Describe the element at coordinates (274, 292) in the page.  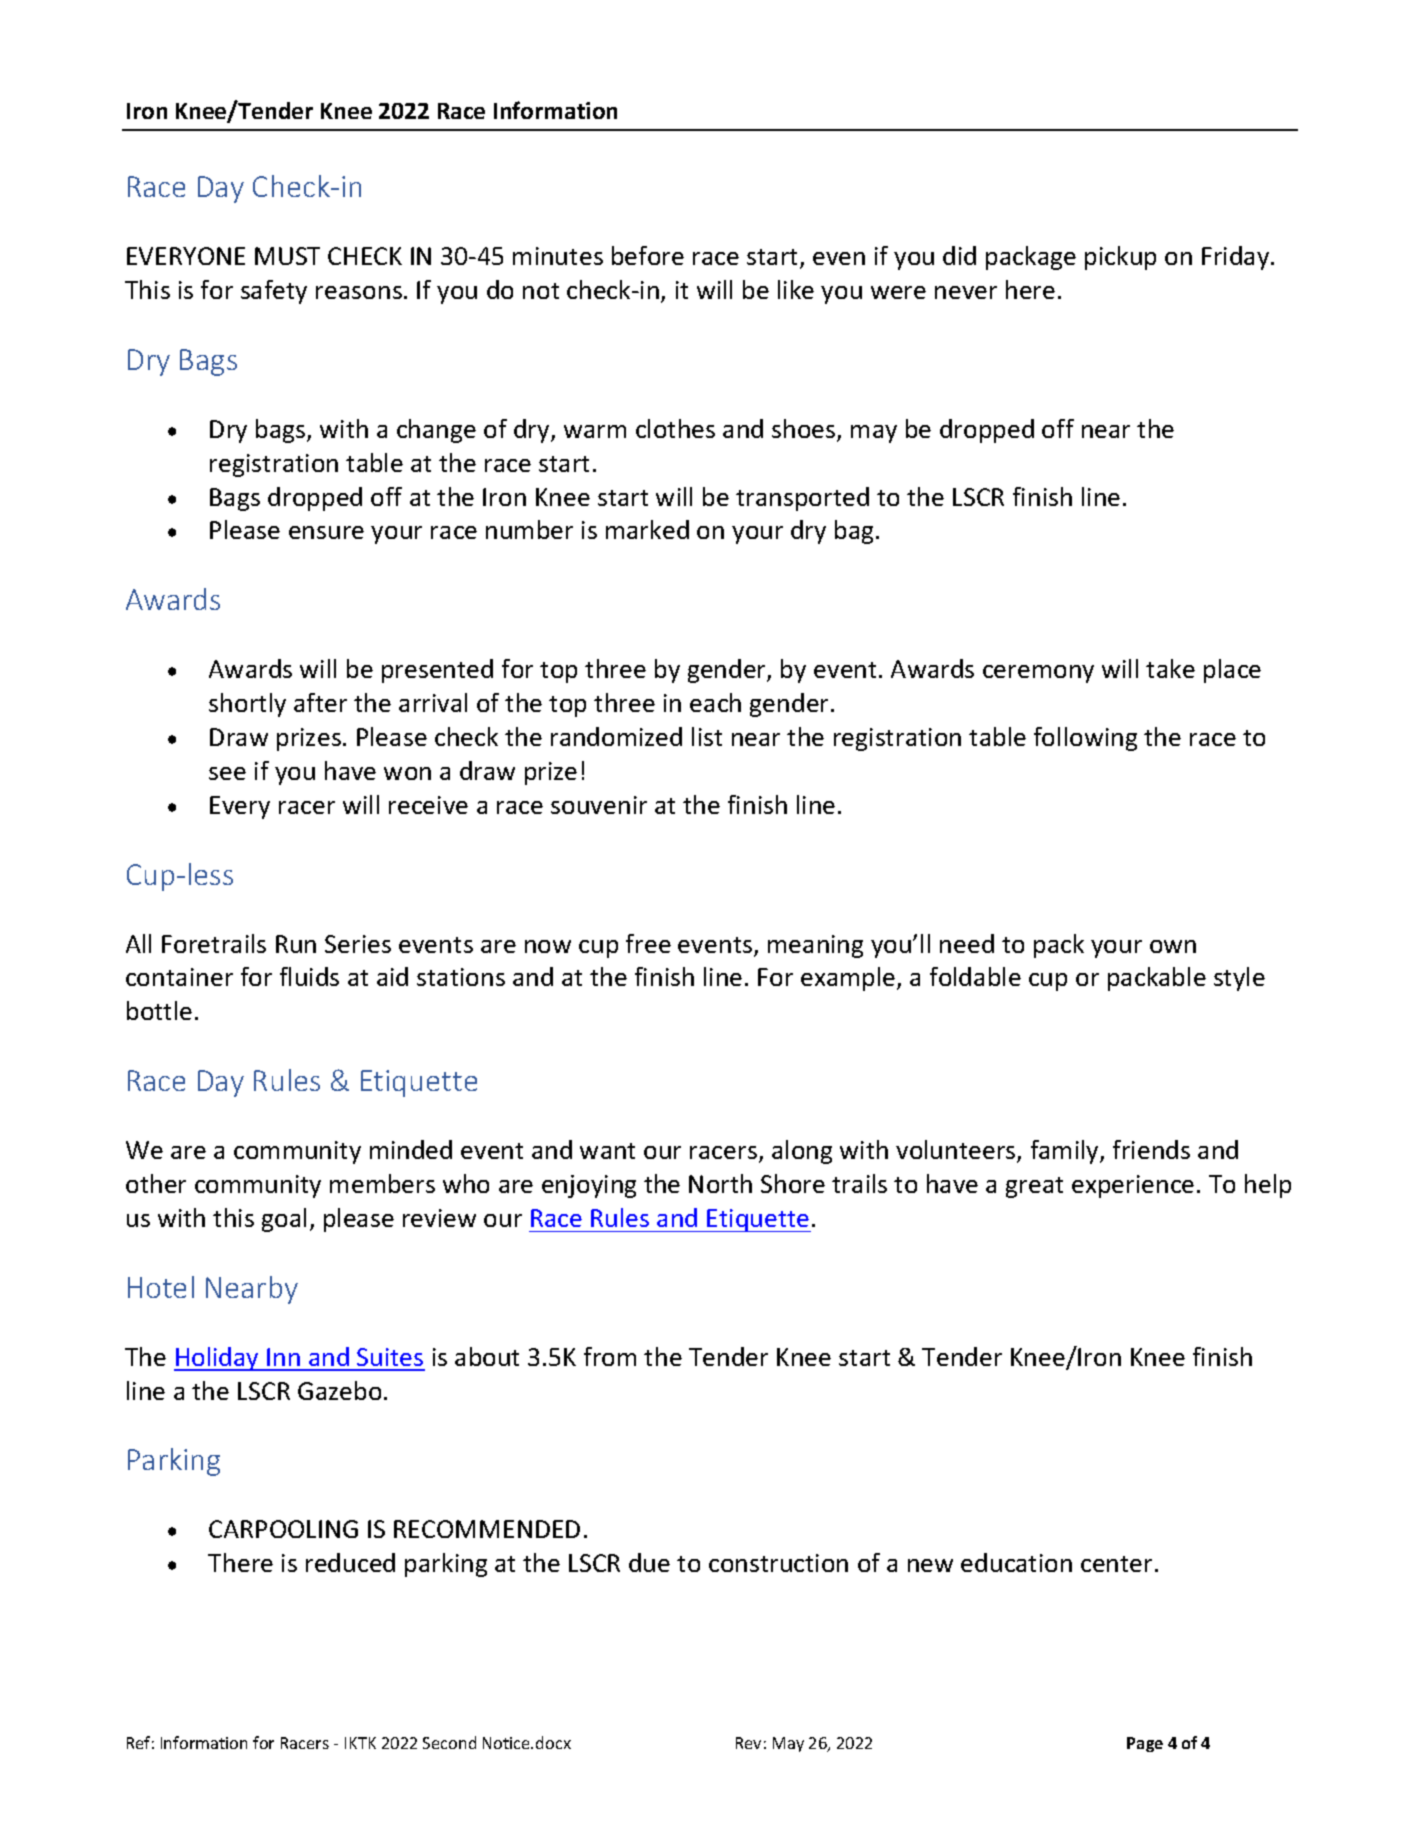
I see `safety` at that location.
